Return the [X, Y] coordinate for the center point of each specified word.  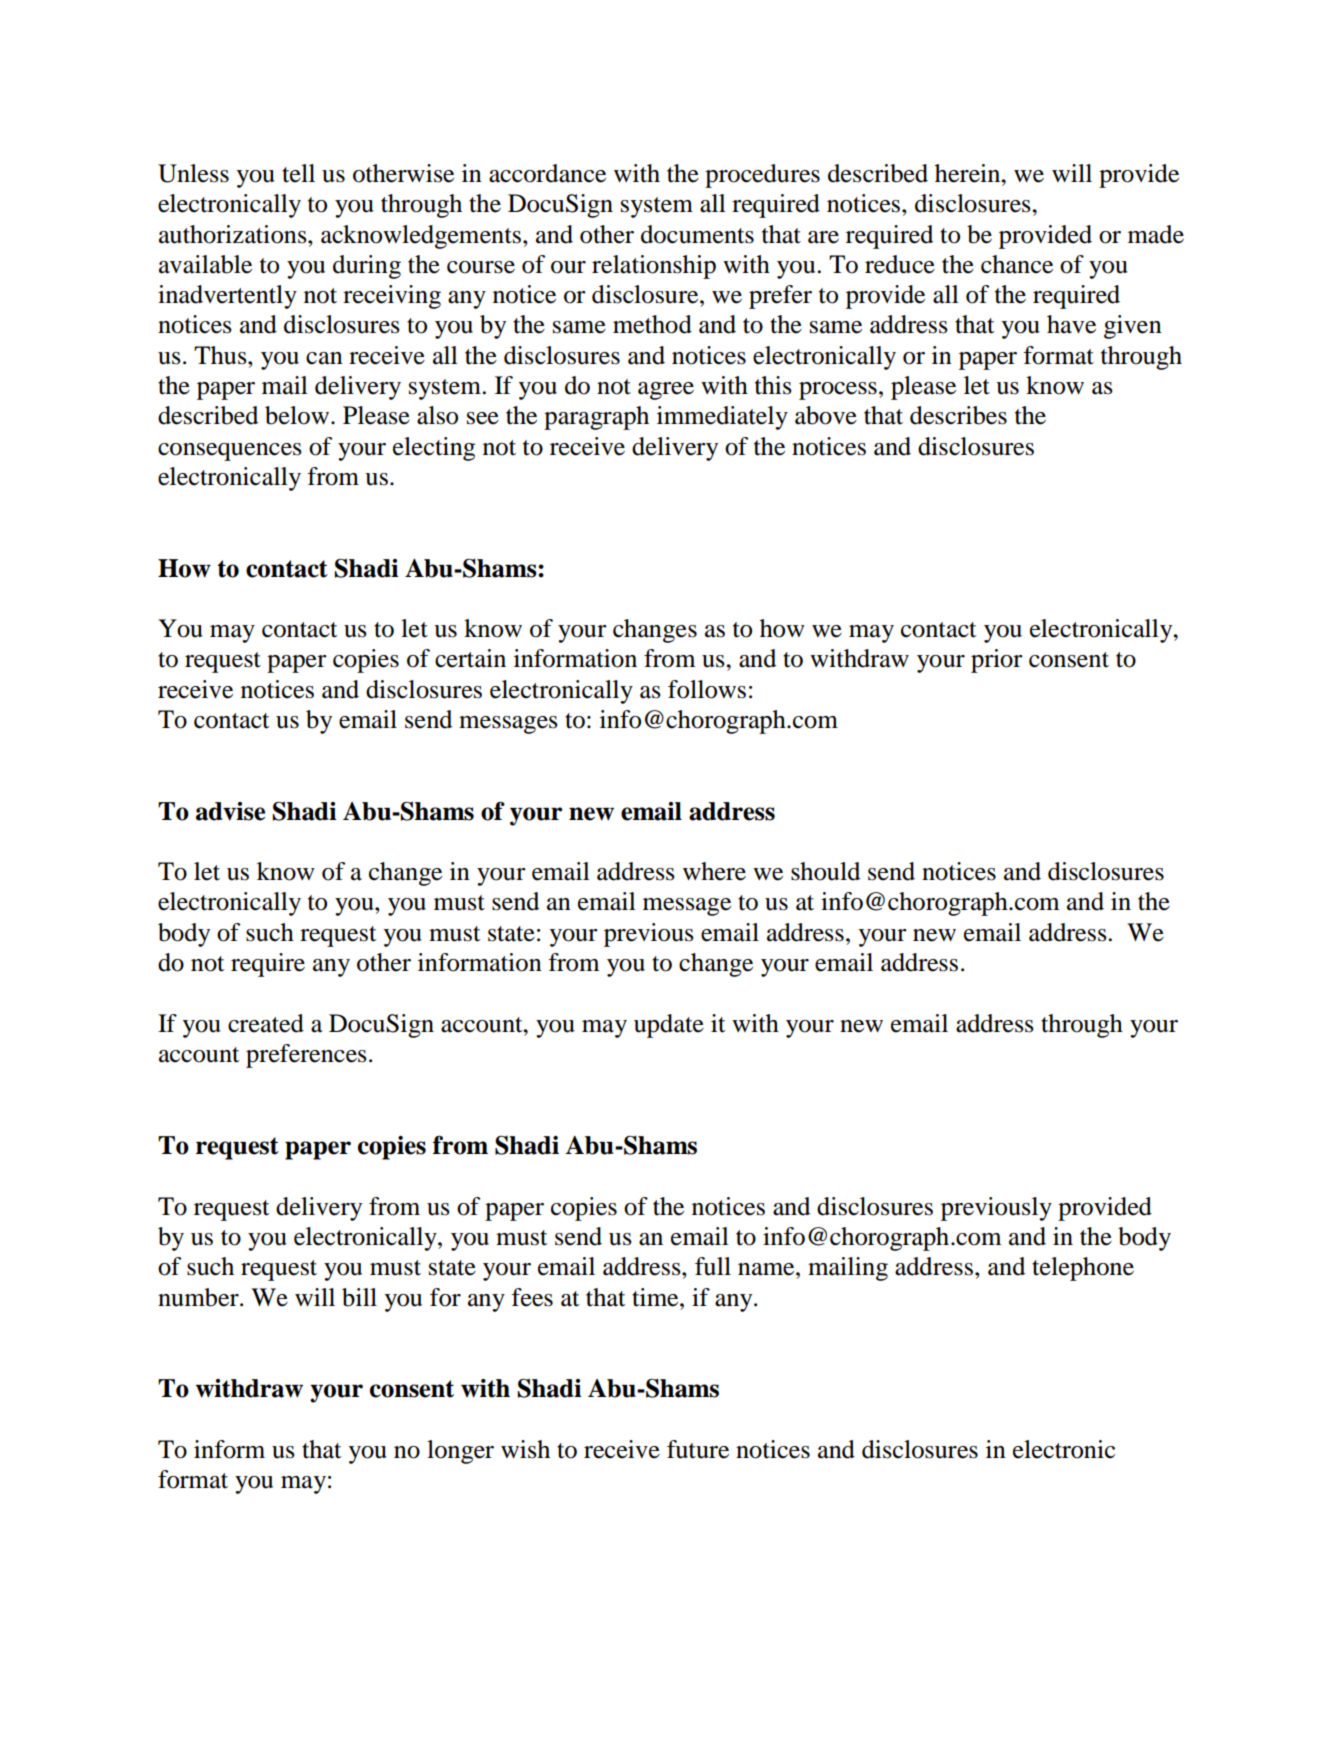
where [714, 871]
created [266, 1023]
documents [697, 234]
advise [230, 811]
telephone [1083, 1269]
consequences [230, 452]
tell [298, 173]
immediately [722, 418]
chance [1017, 264]
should [825, 871]
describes [958, 415]
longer [460, 1452]
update [669, 1026]
